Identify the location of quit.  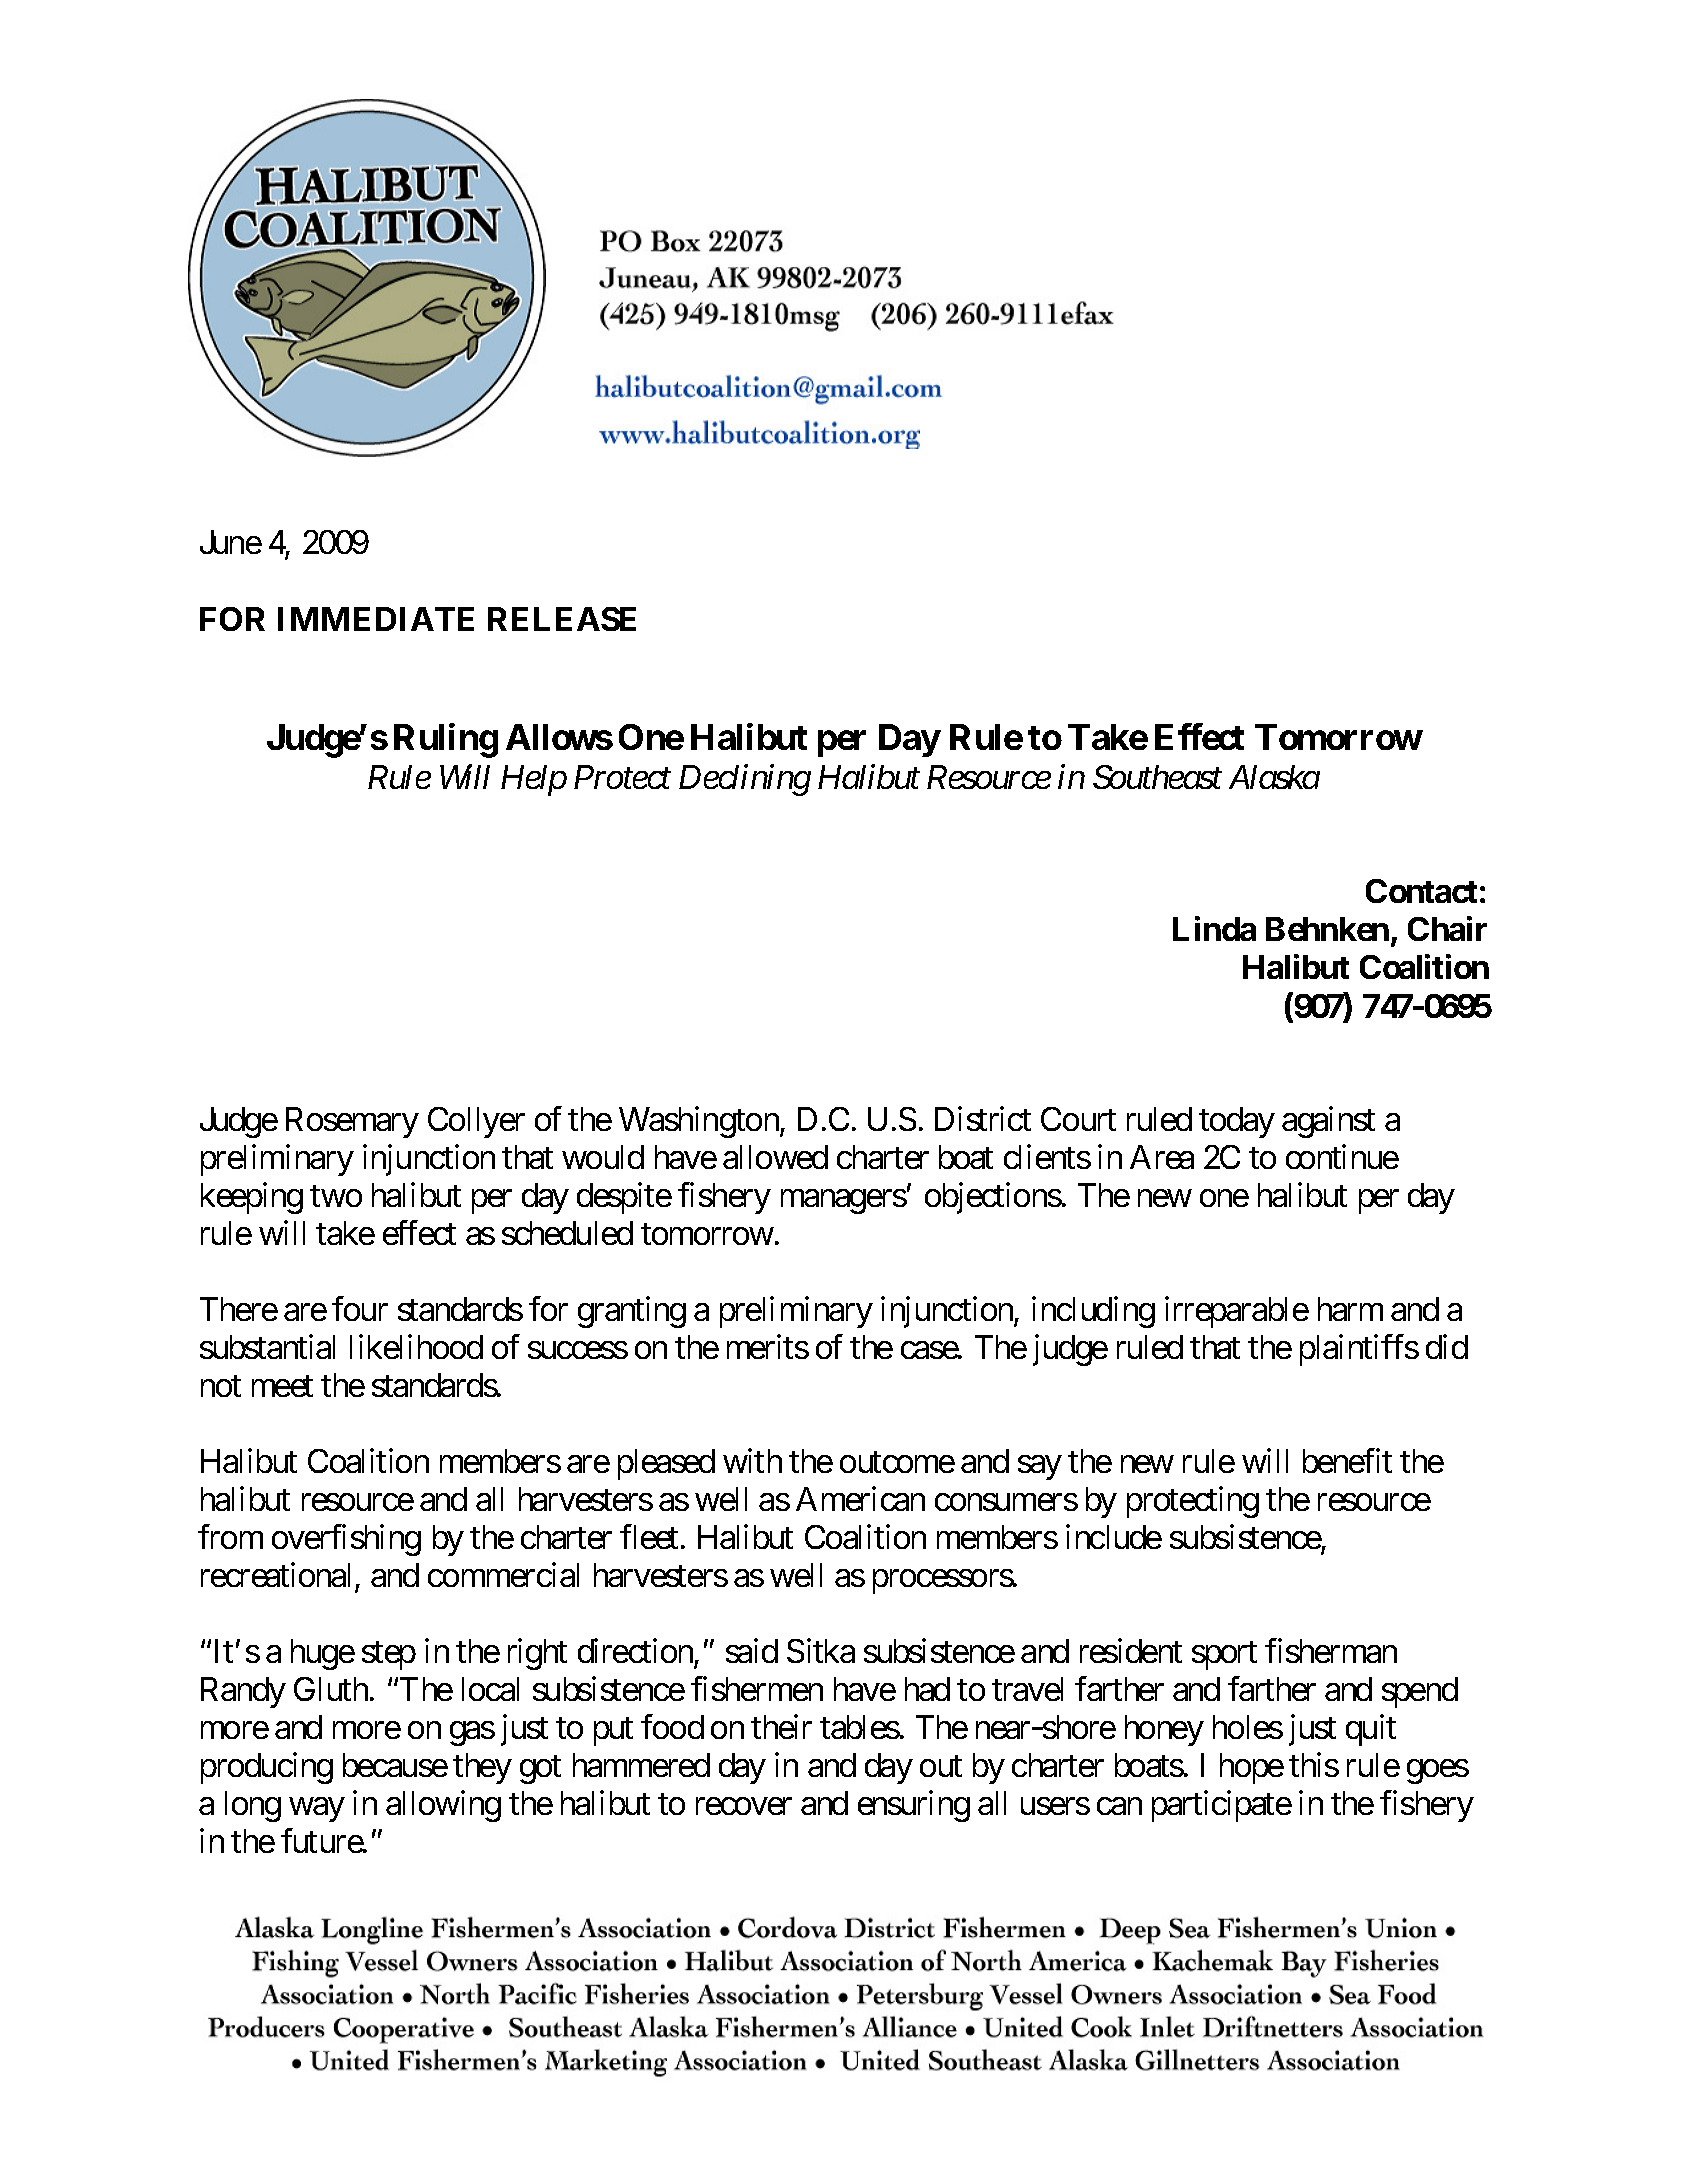
(1371, 1730).
